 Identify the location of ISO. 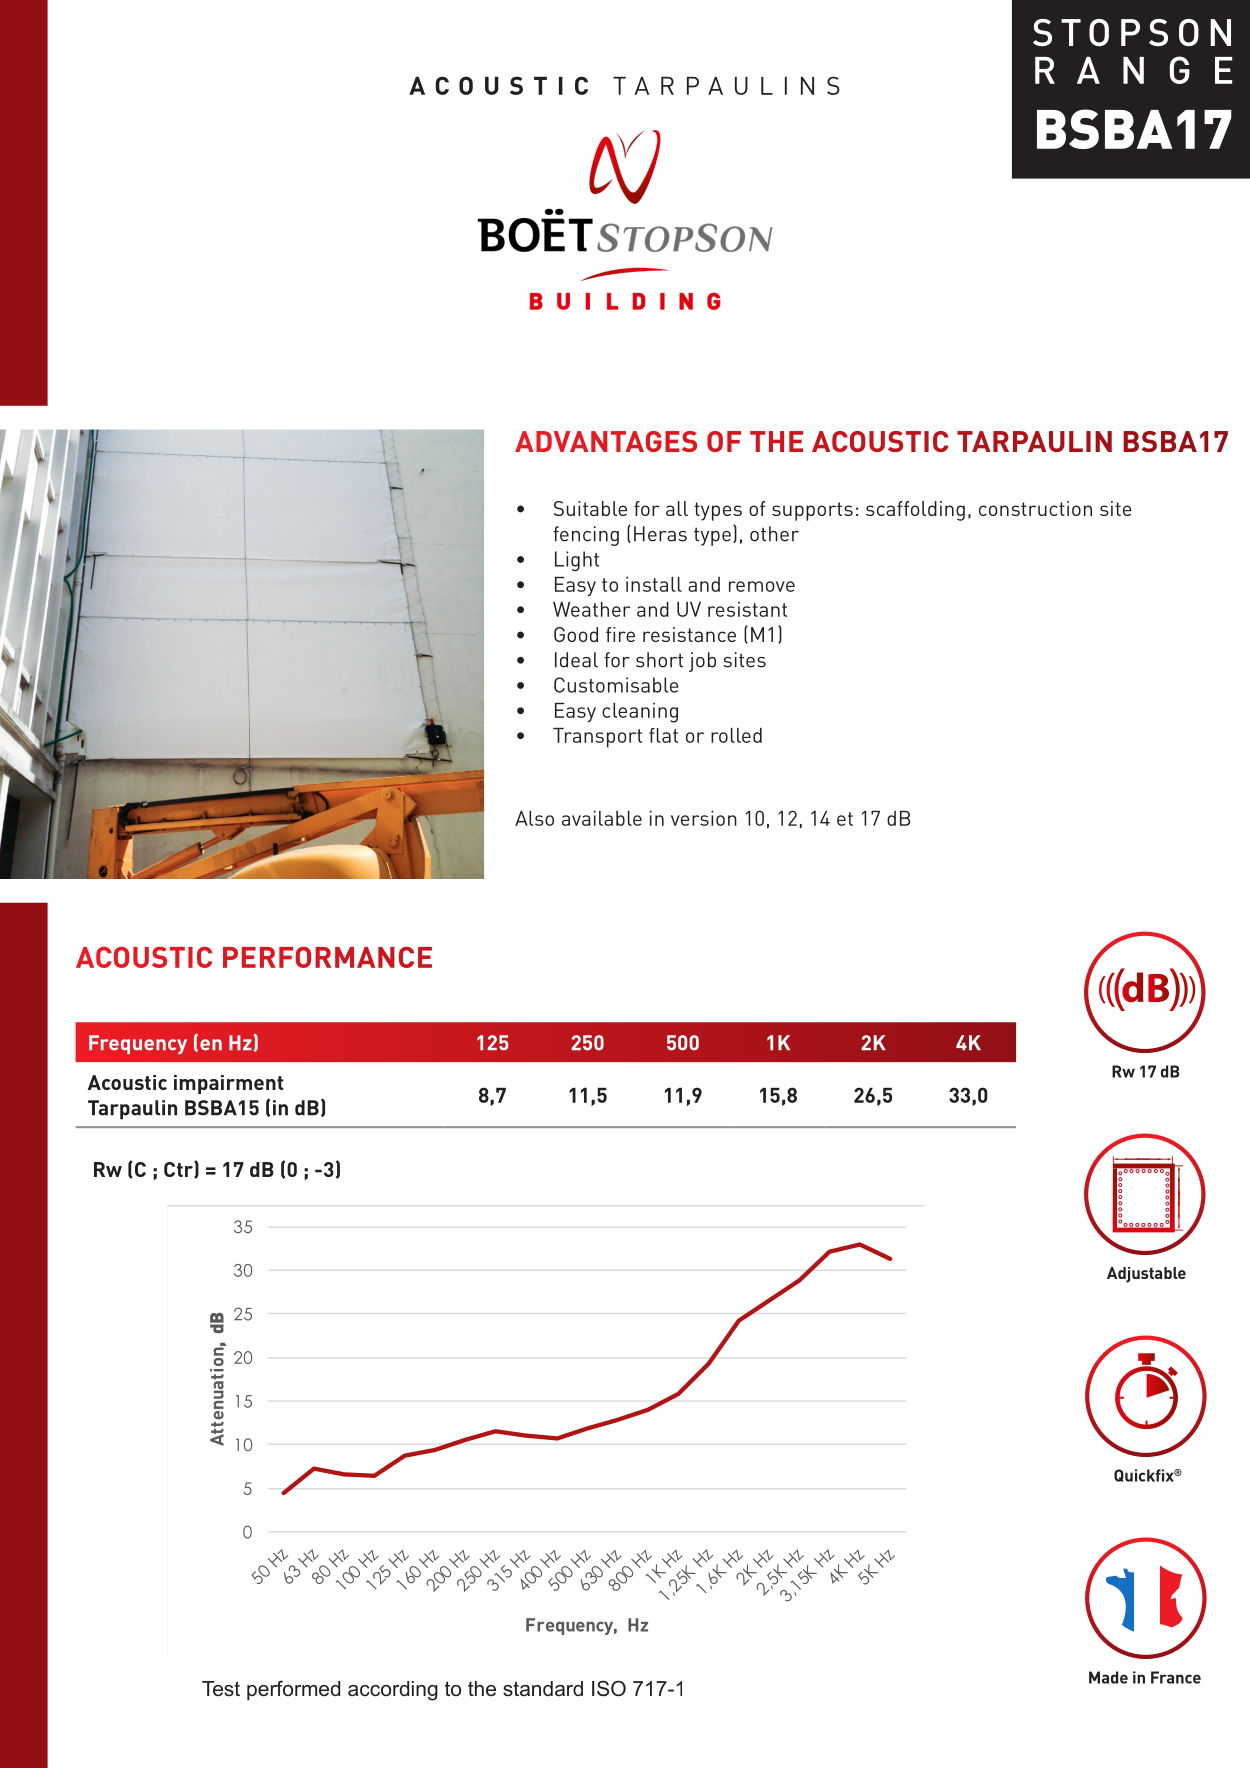
(609, 1688).
